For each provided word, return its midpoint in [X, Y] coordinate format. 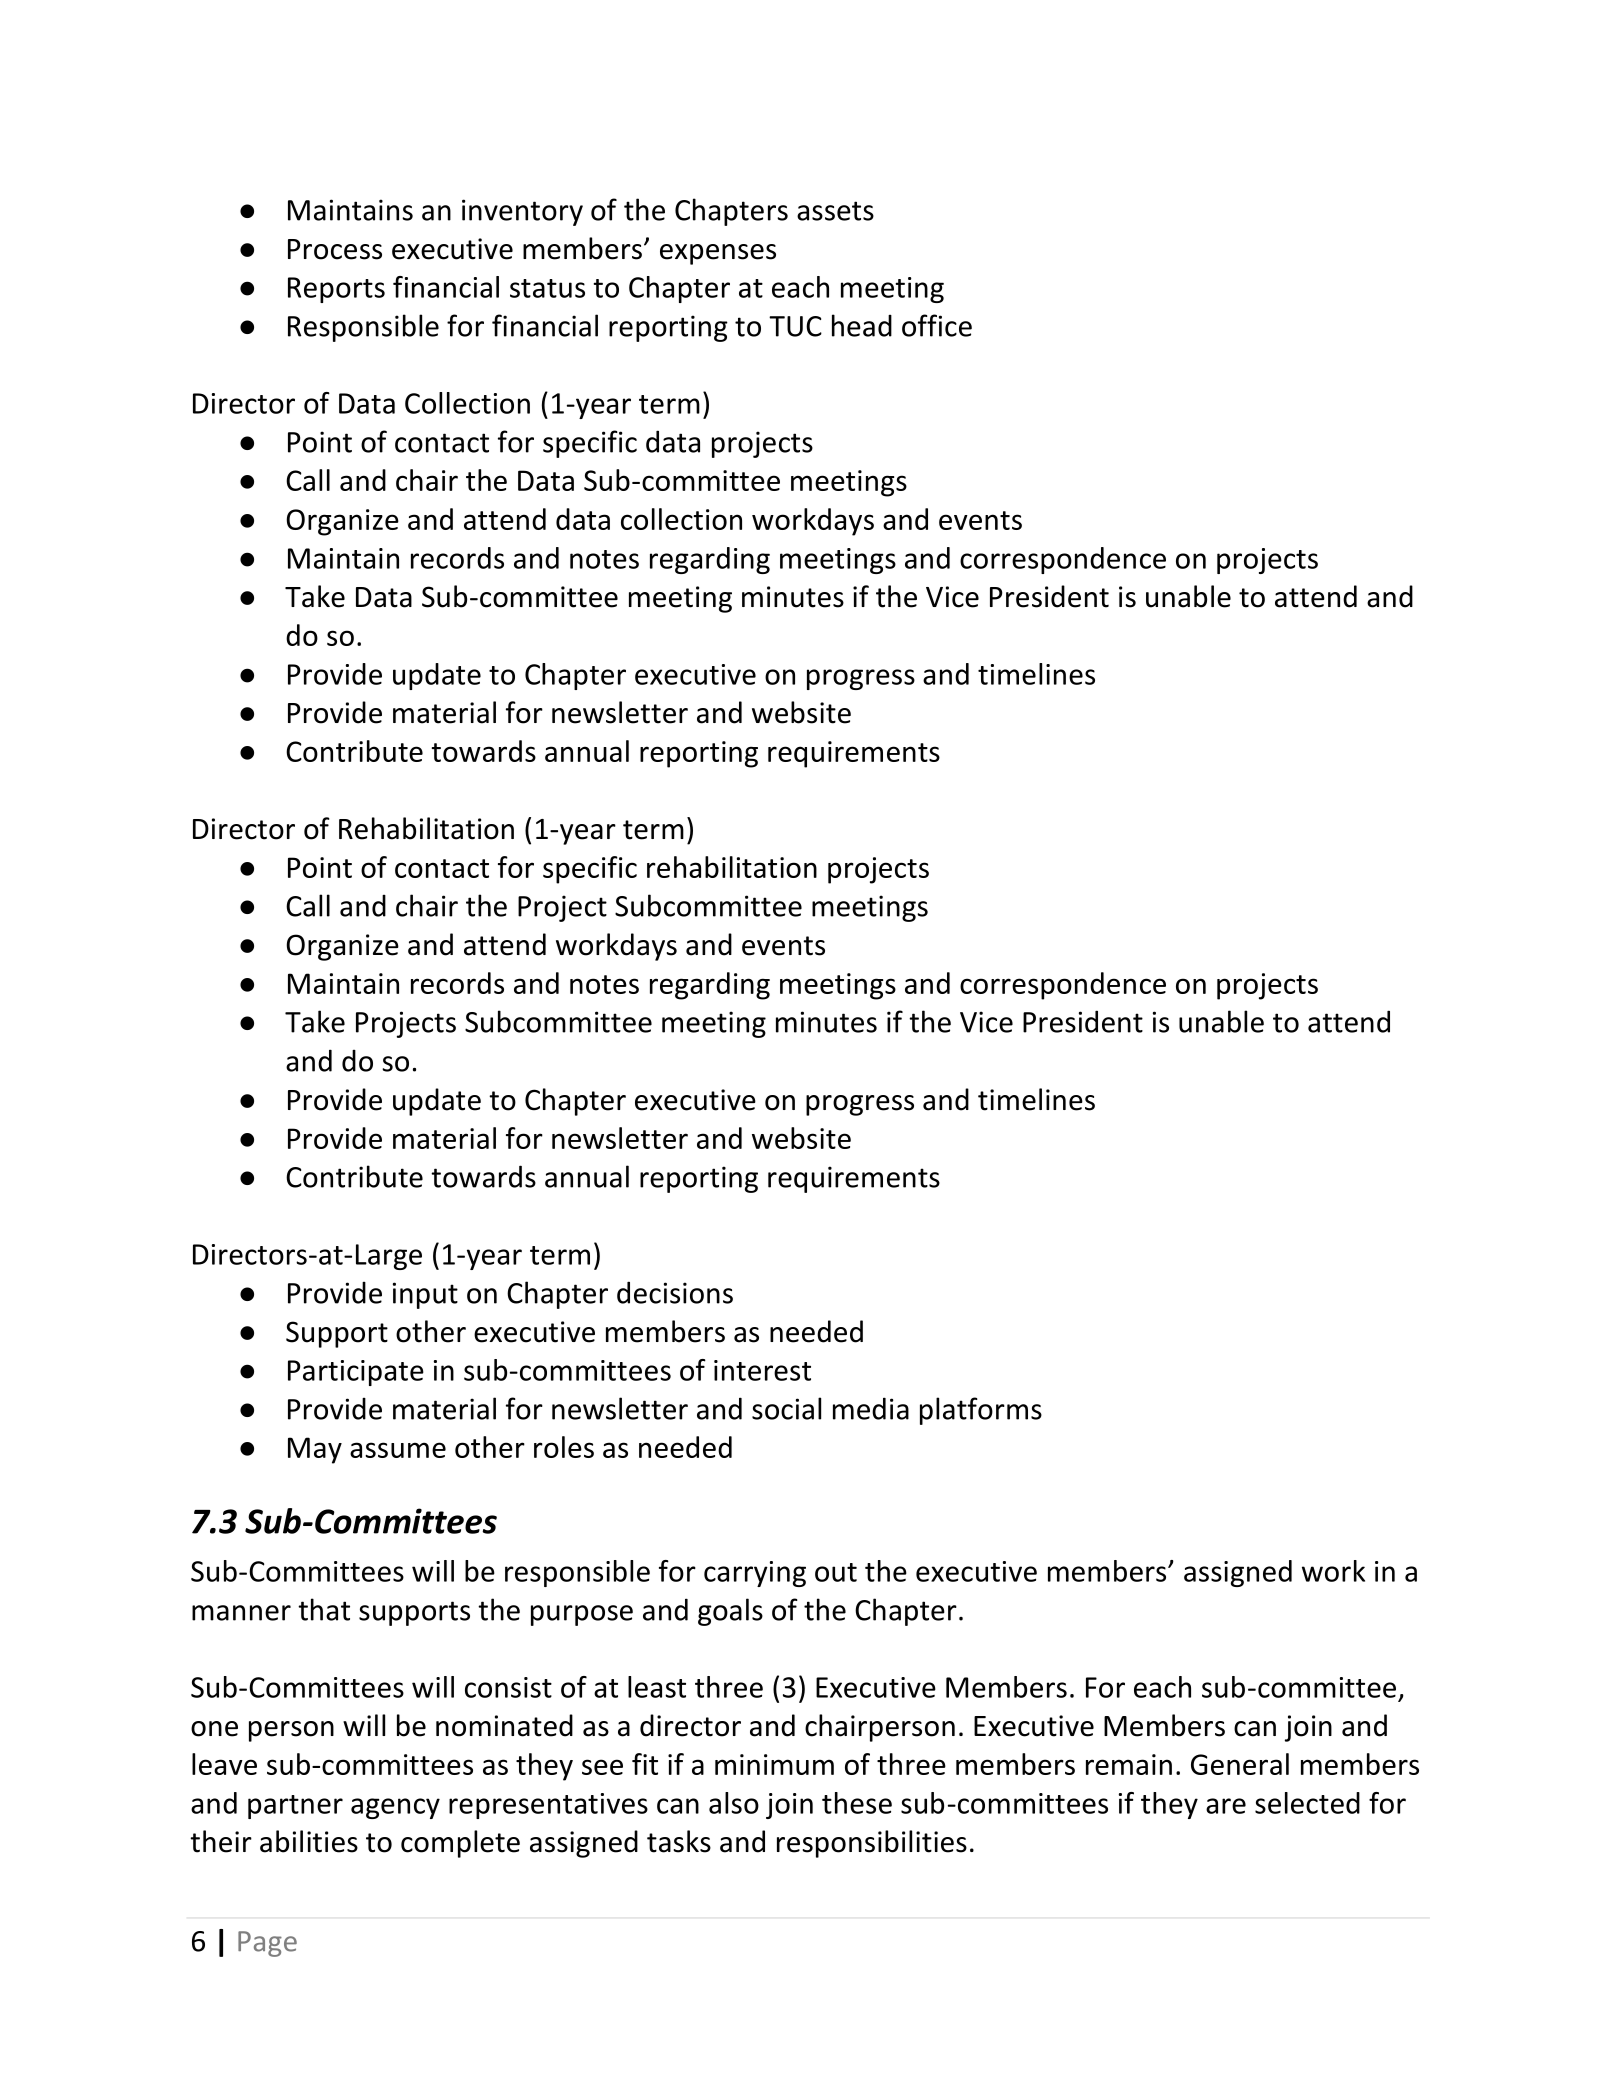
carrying [755, 1574]
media [871, 1408]
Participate [356, 1373]
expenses [718, 254]
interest [762, 1370]
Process [335, 249]
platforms [981, 1411]
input [425, 1295]
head [862, 325]
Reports [336, 290]
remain [1129, 1764]
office [937, 325]
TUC [795, 326]
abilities [309, 1841]
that [324, 1609]
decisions [675, 1292]
